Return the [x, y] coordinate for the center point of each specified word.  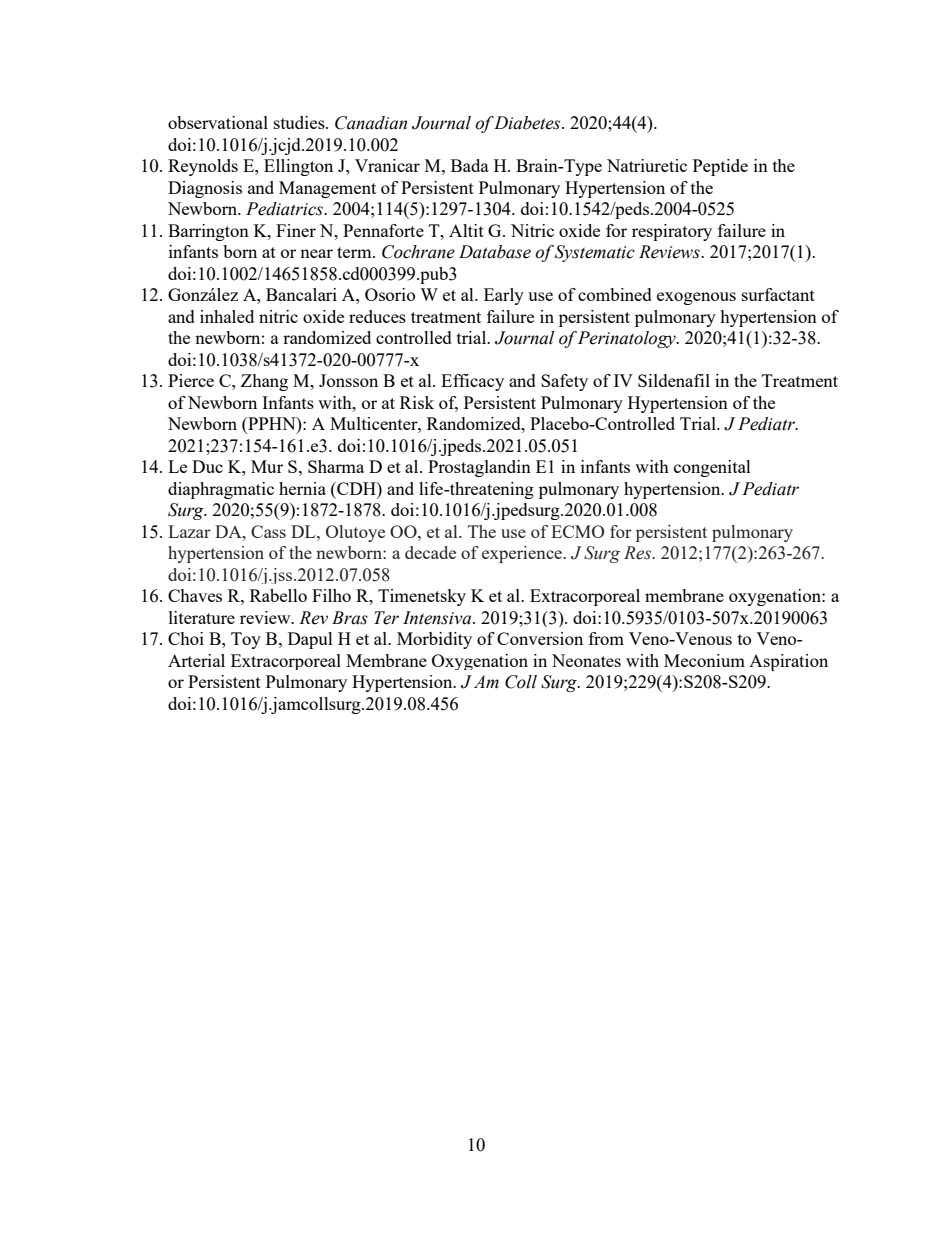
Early [504, 296]
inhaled [227, 316]
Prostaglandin [479, 468]
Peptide [720, 167]
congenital [712, 468]
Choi [186, 638]
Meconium [704, 660]
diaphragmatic [221, 490]
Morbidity [434, 640]
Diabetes [528, 123]
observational [218, 122]
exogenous [696, 298]
